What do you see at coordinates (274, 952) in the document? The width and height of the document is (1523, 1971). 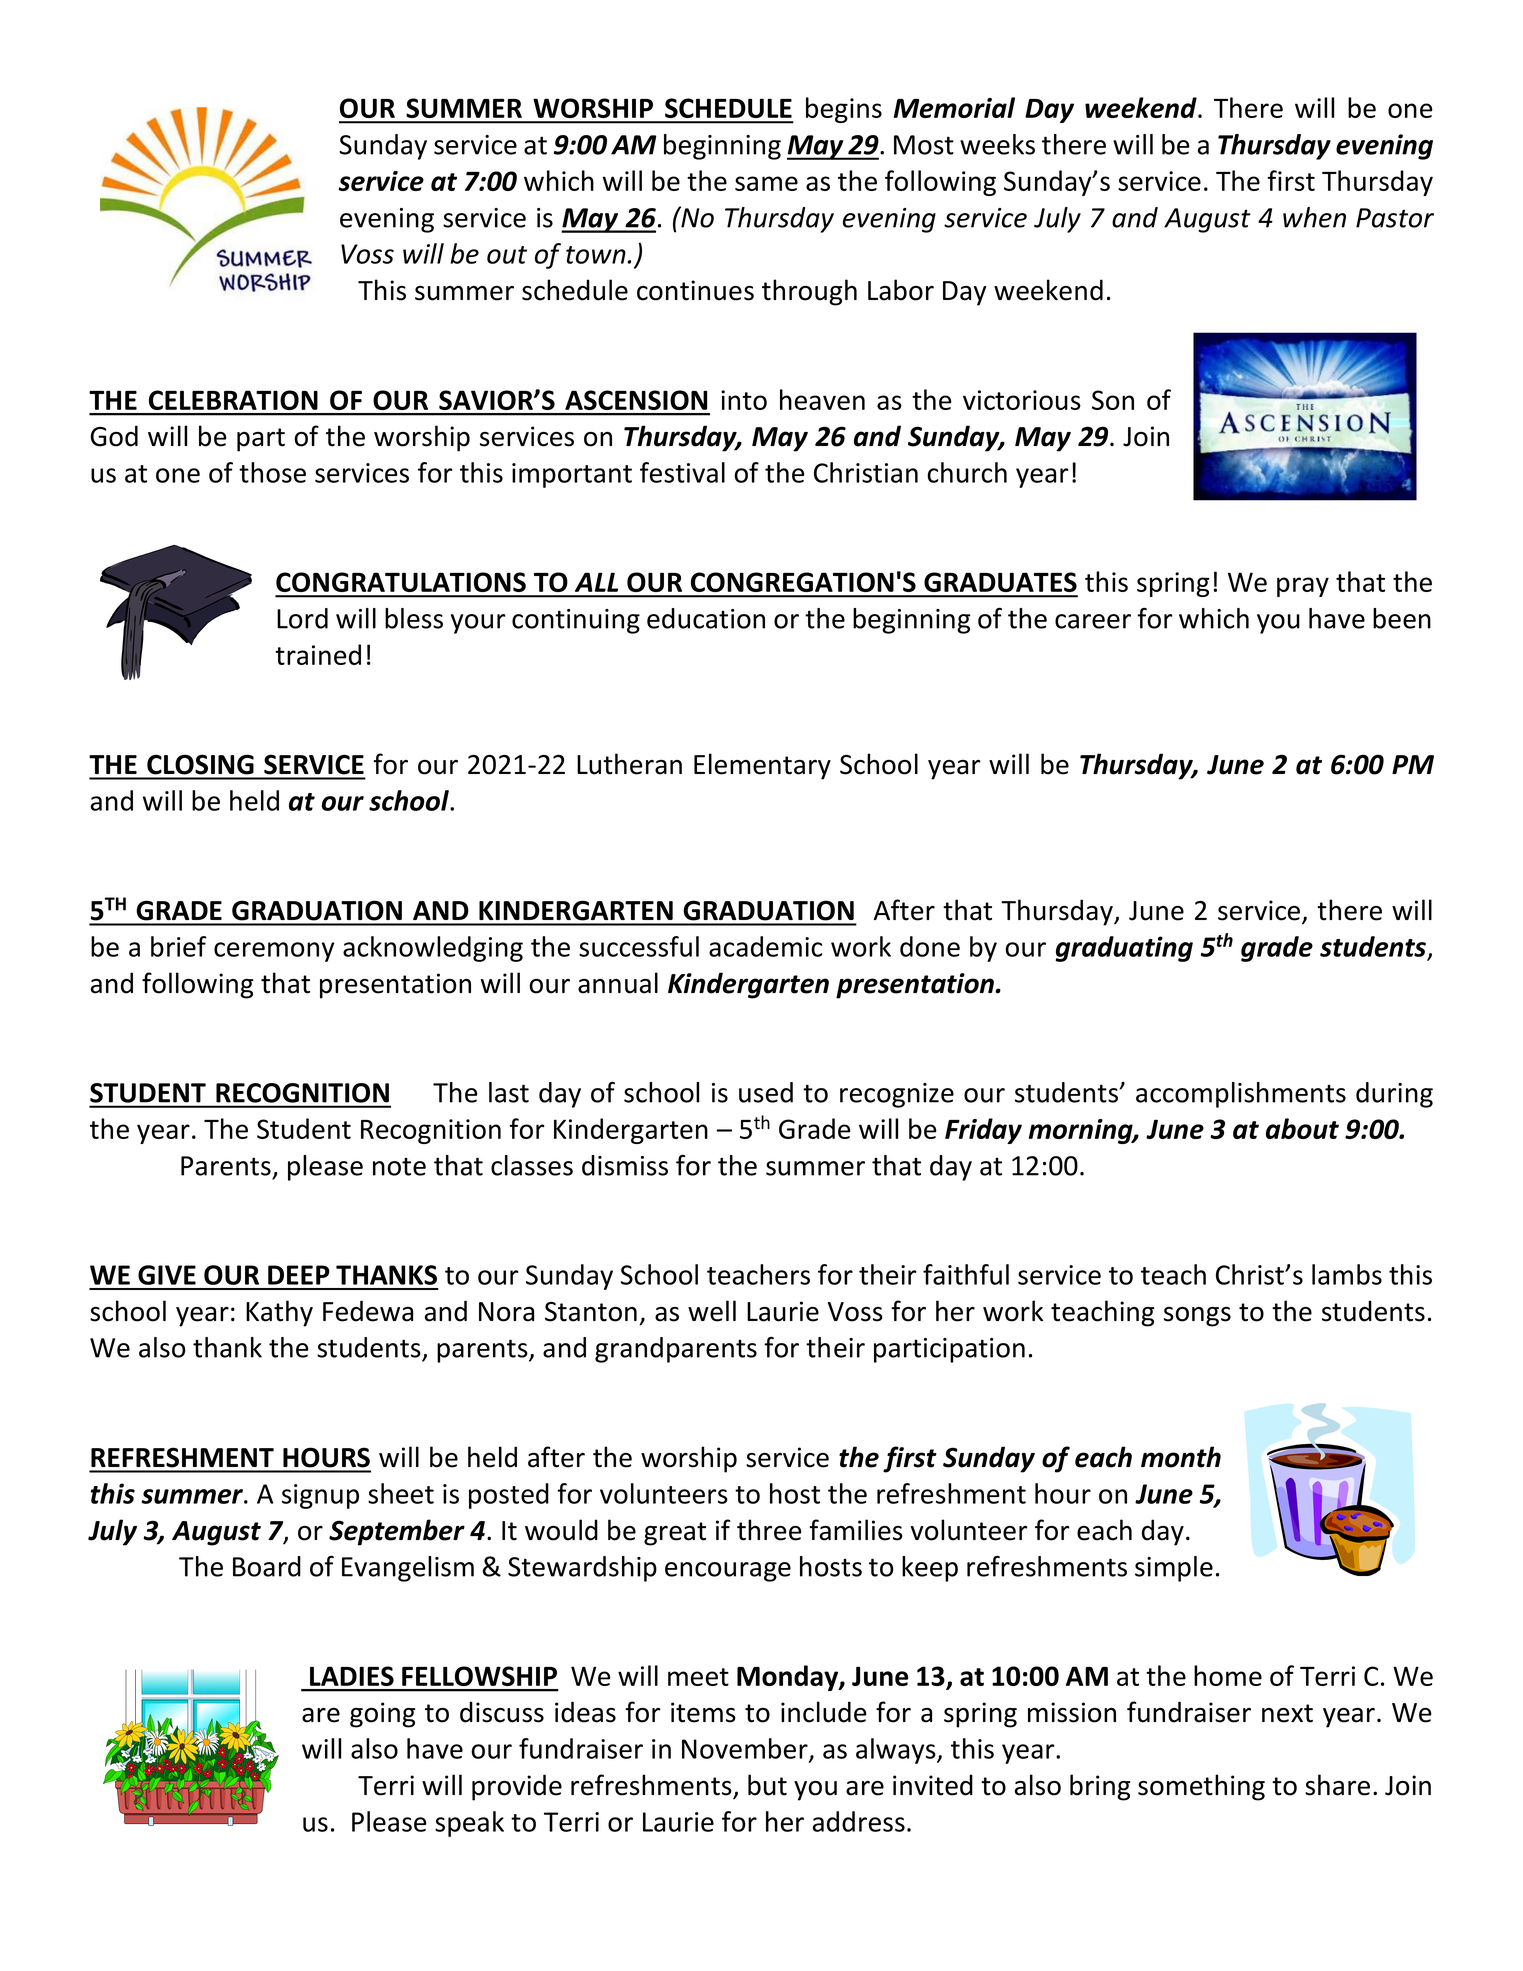 I see `ceremony` at bounding box center [274, 952].
